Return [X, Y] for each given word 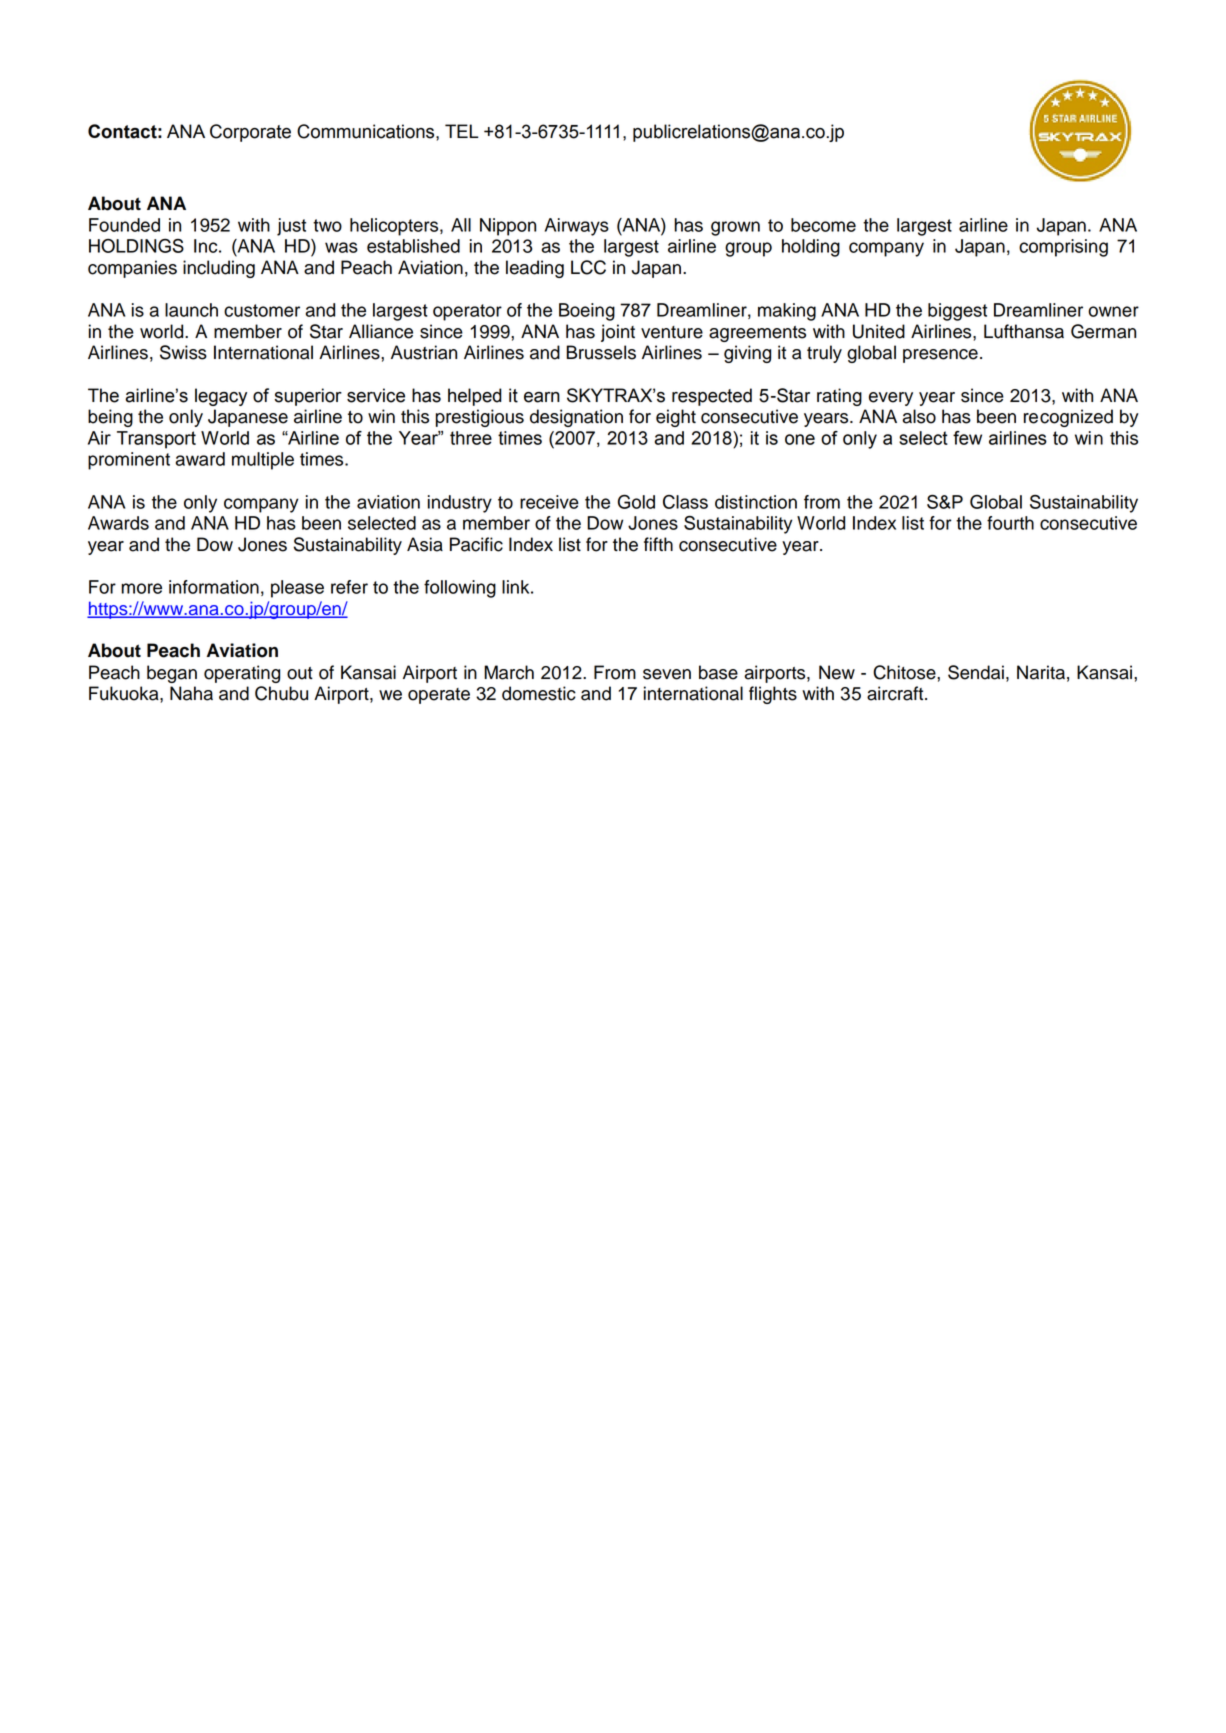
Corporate [250, 133]
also [919, 416]
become [823, 225]
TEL [462, 131]
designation [576, 418]
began [172, 674]
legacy [221, 397]
